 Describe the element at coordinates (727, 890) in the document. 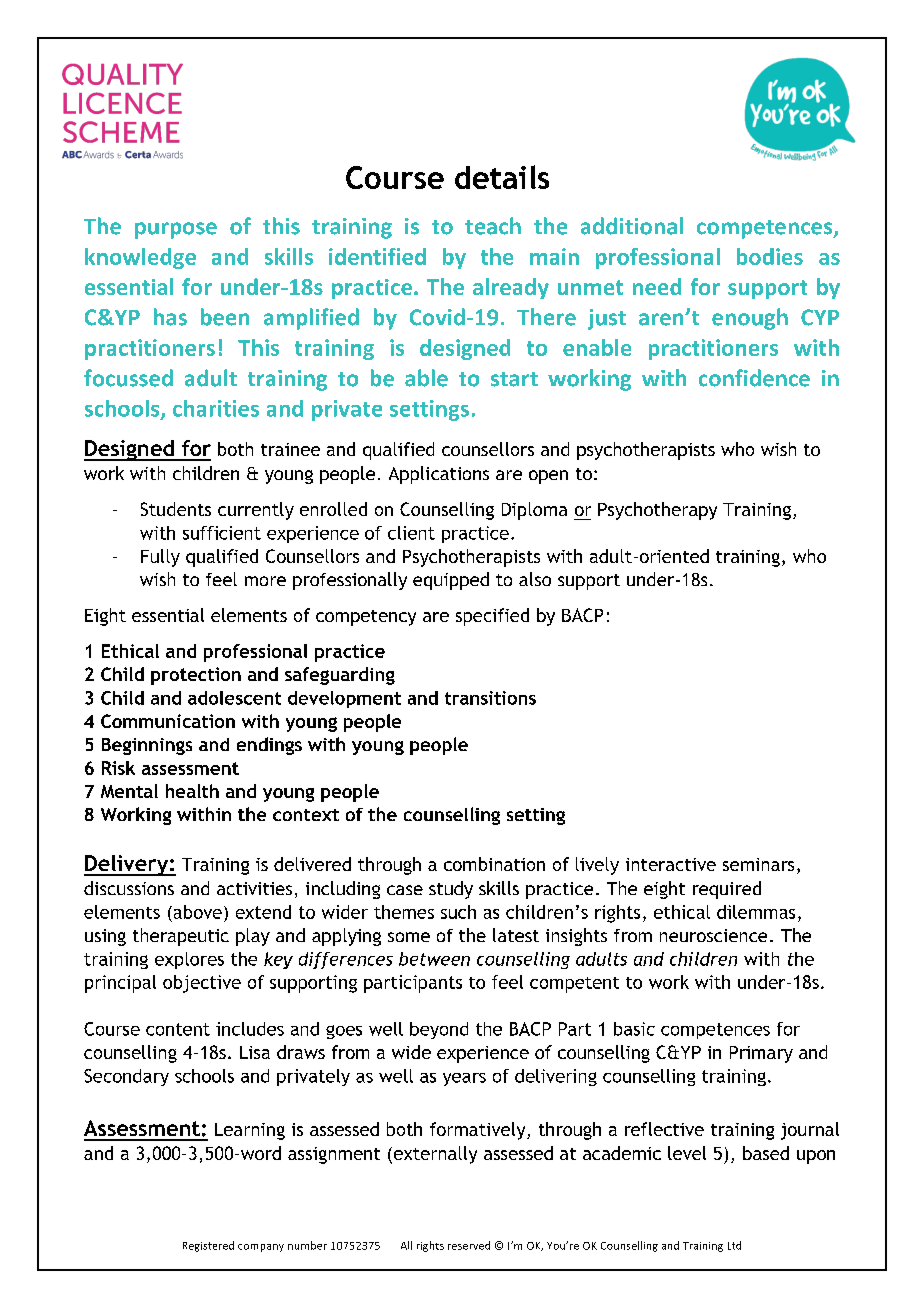

I see `required` at that location.
